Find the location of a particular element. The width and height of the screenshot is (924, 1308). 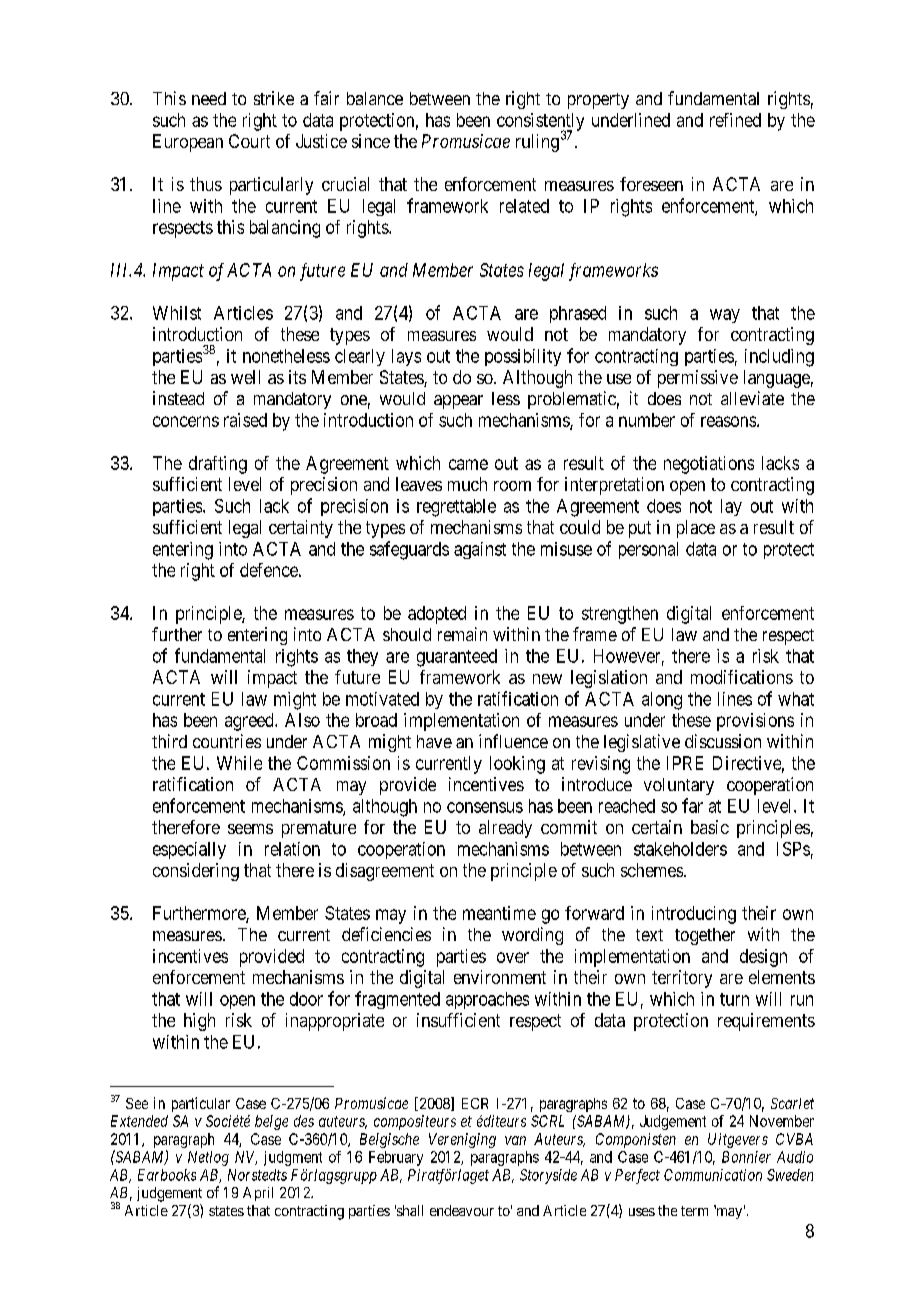

basic is located at coordinates (710, 827).
